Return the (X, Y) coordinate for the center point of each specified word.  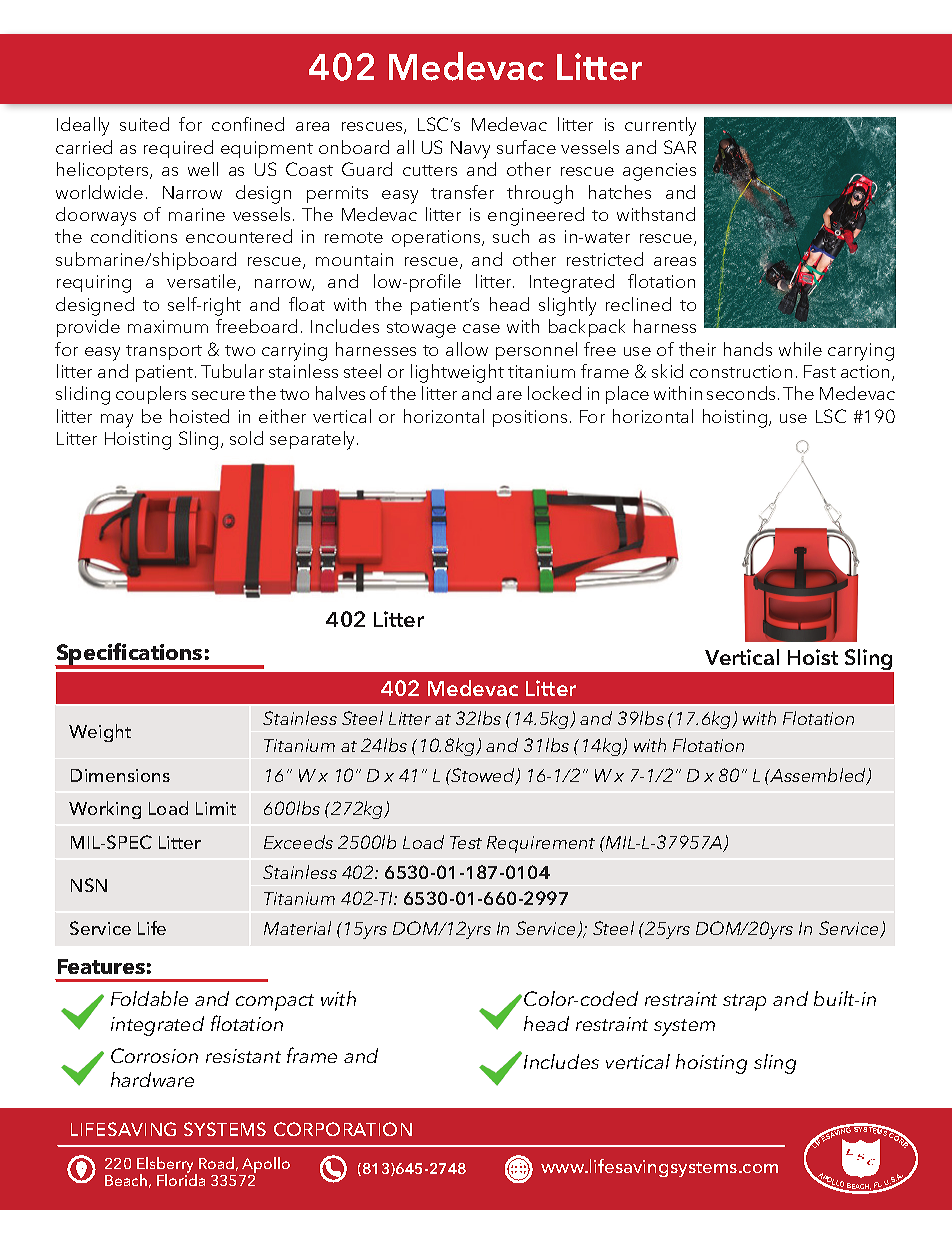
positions (530, 418)
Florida (181, 1179)
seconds (743, 393)
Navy (470, 150)
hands (748, 349)
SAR (680, 147)
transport (164, 352)
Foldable (149, 998)
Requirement (541, 844)
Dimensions (120, 775)
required (178, 149)
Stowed (483, 776)
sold (246, 438)
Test (466, 842)
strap (744, 1002)
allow (467, 349)
